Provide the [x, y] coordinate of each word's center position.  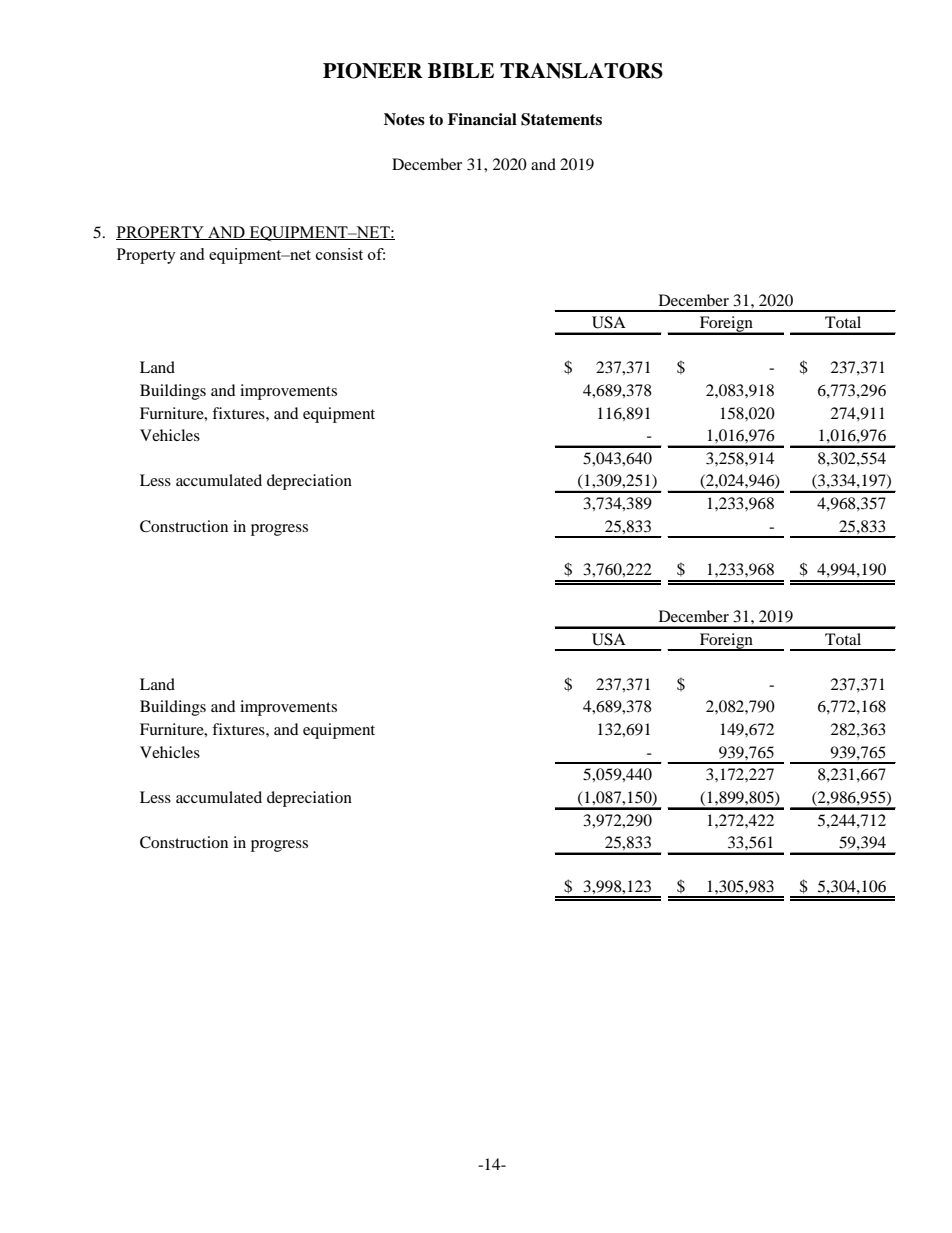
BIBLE [461, 70]
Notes [404, 119]
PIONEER [373, 71]
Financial [482, 119]
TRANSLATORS [581, 71]
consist [339, 254]
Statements [561, 119]
